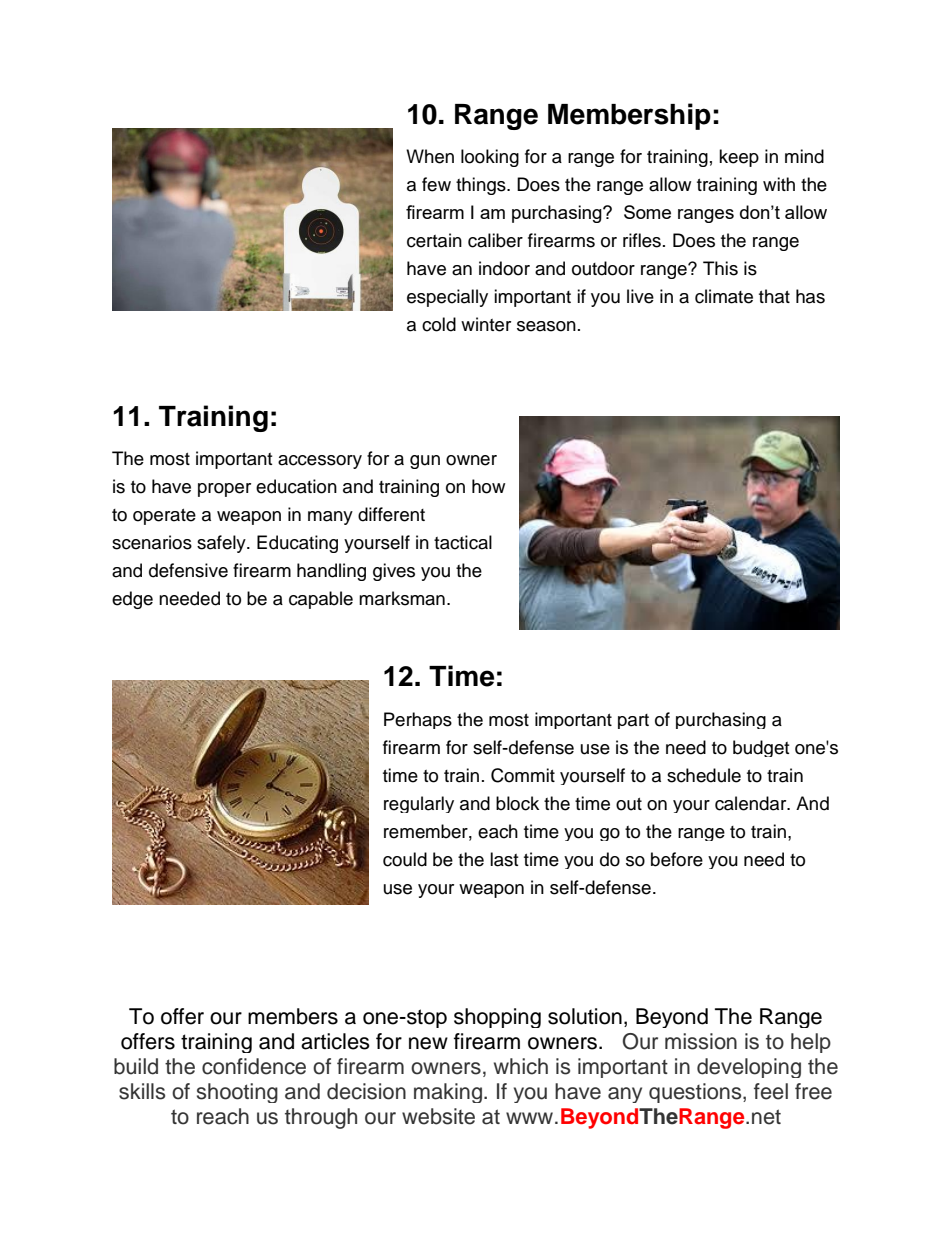 This document has width=952, height=1233. I want to click on making, so click(448, 1093).
